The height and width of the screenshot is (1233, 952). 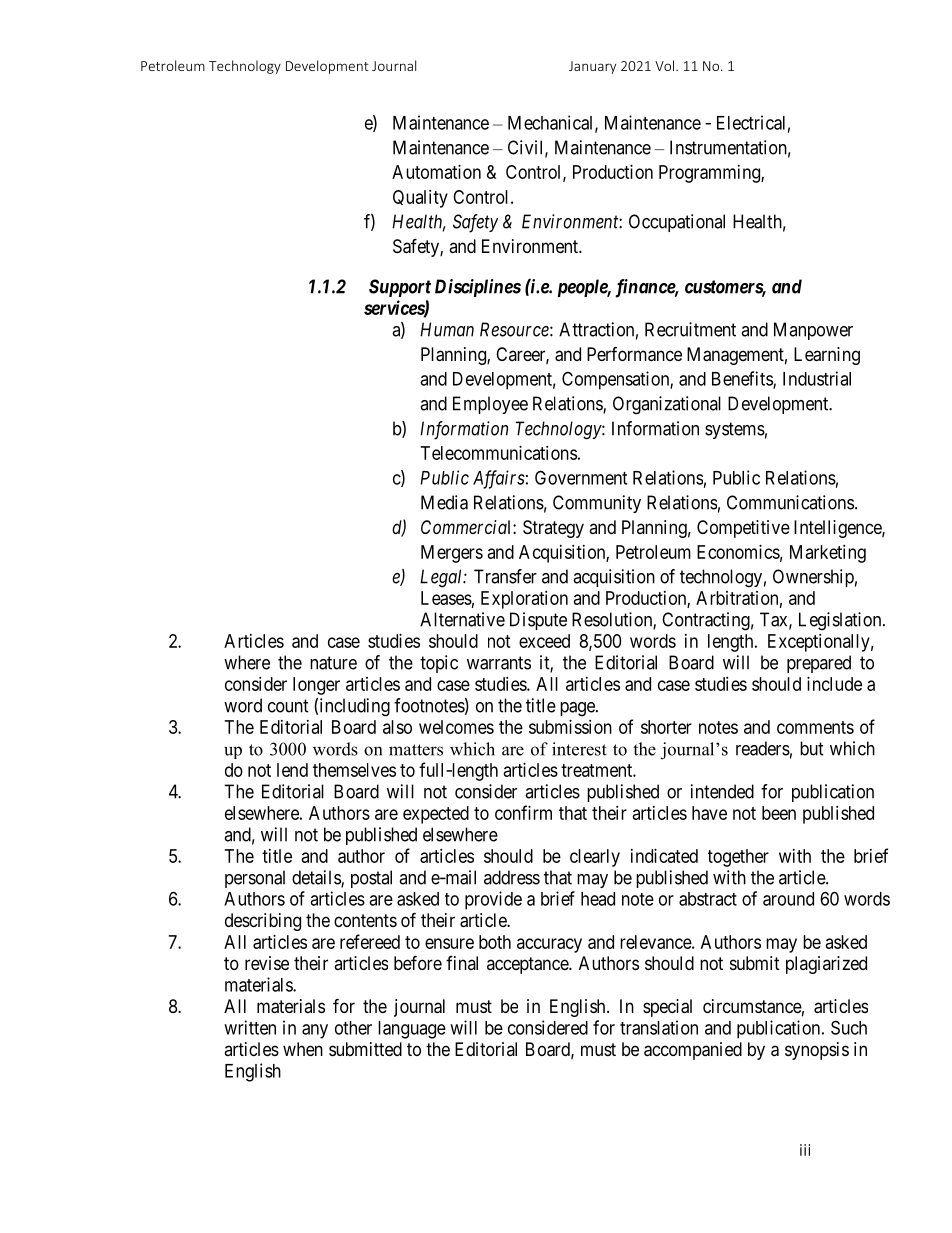 What do you see at coordinates (303, 1049) in the screenshot?
I see `when` at bounding box center [303, 1049].
